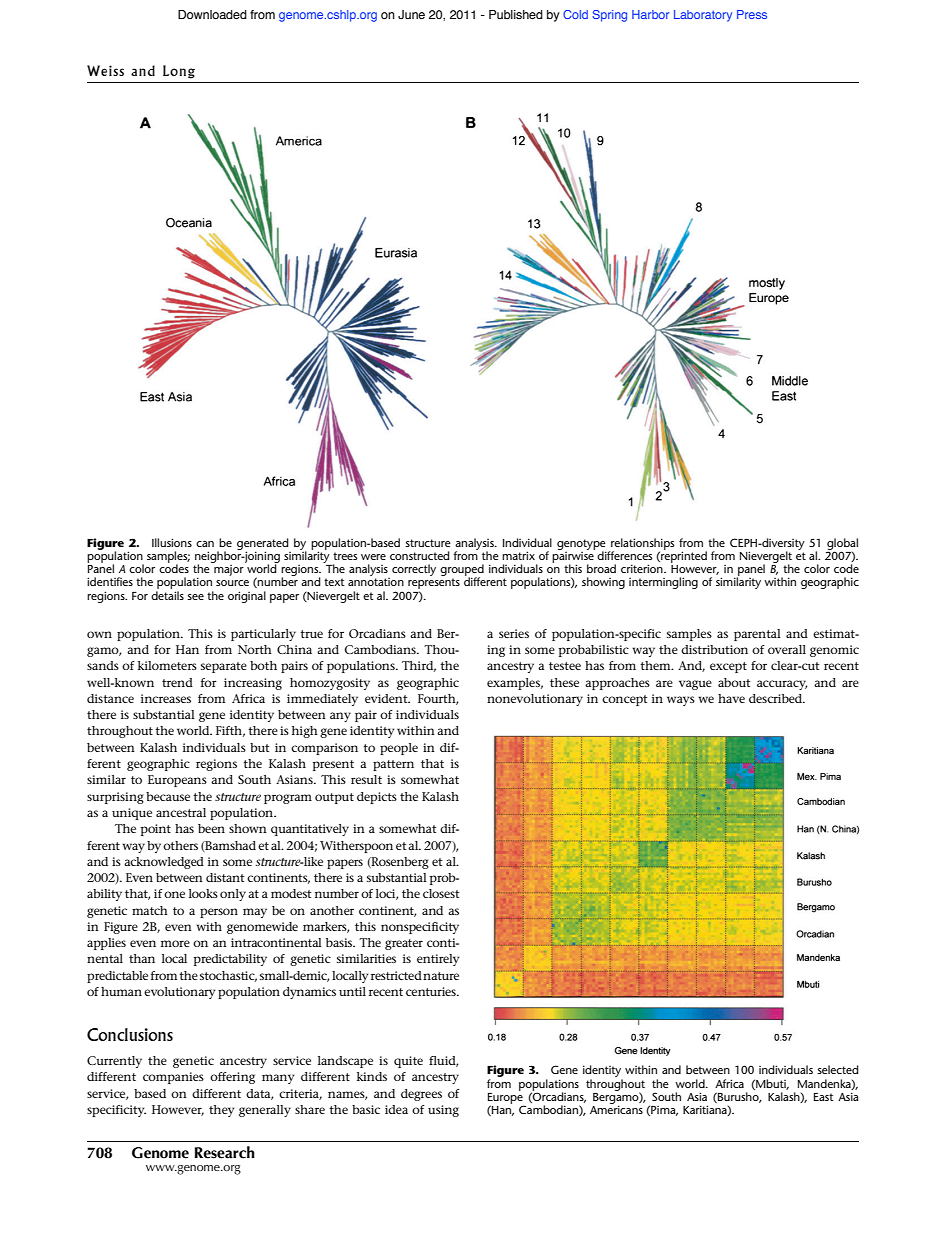  I want to click on they, so click(221, 1111).
